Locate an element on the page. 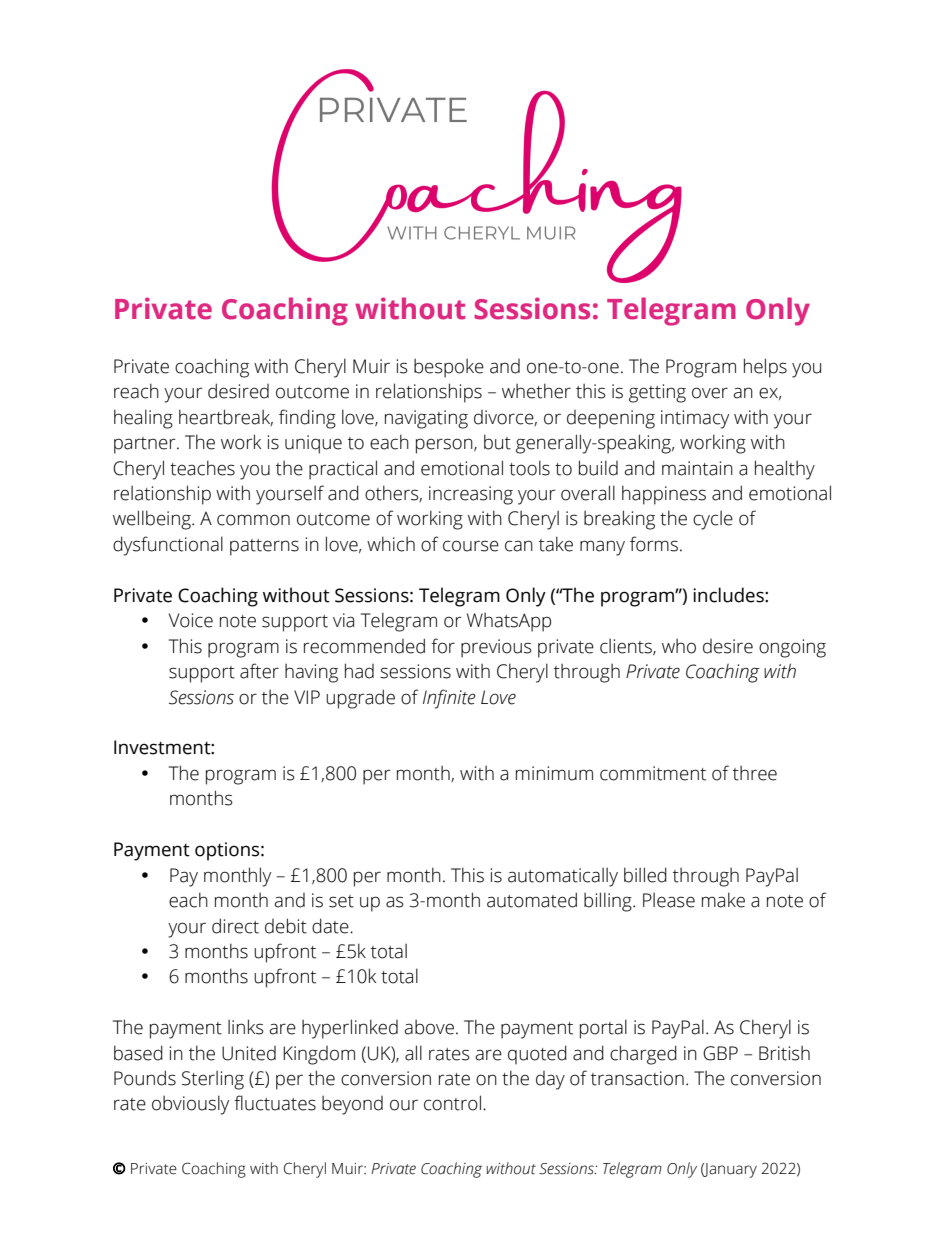 This document has width=952, height=1233. Sterling is located at coordinates (213, 1080).
